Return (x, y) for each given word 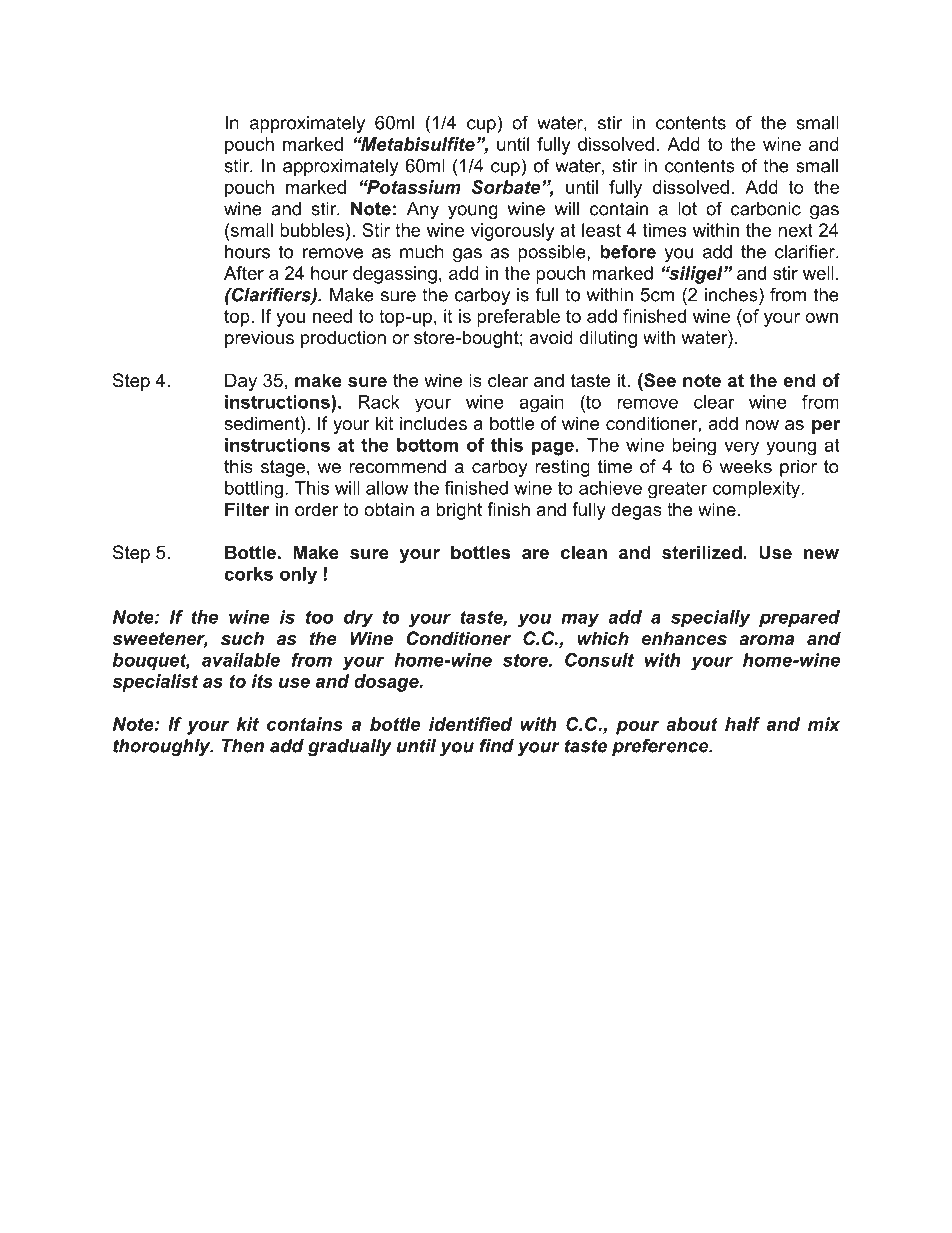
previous (259, 339)
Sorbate (507, 187)
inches (732, 294)
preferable (518, 318)
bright (459, 511)
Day (241, 382)
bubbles (313, 230)
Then (243, 746)
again (541, 404)
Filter (247, 509)
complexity (757, 490)
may (580, 620)
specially (710, 619)
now (762, 425)
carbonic (766, 209)
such (242, 638)
